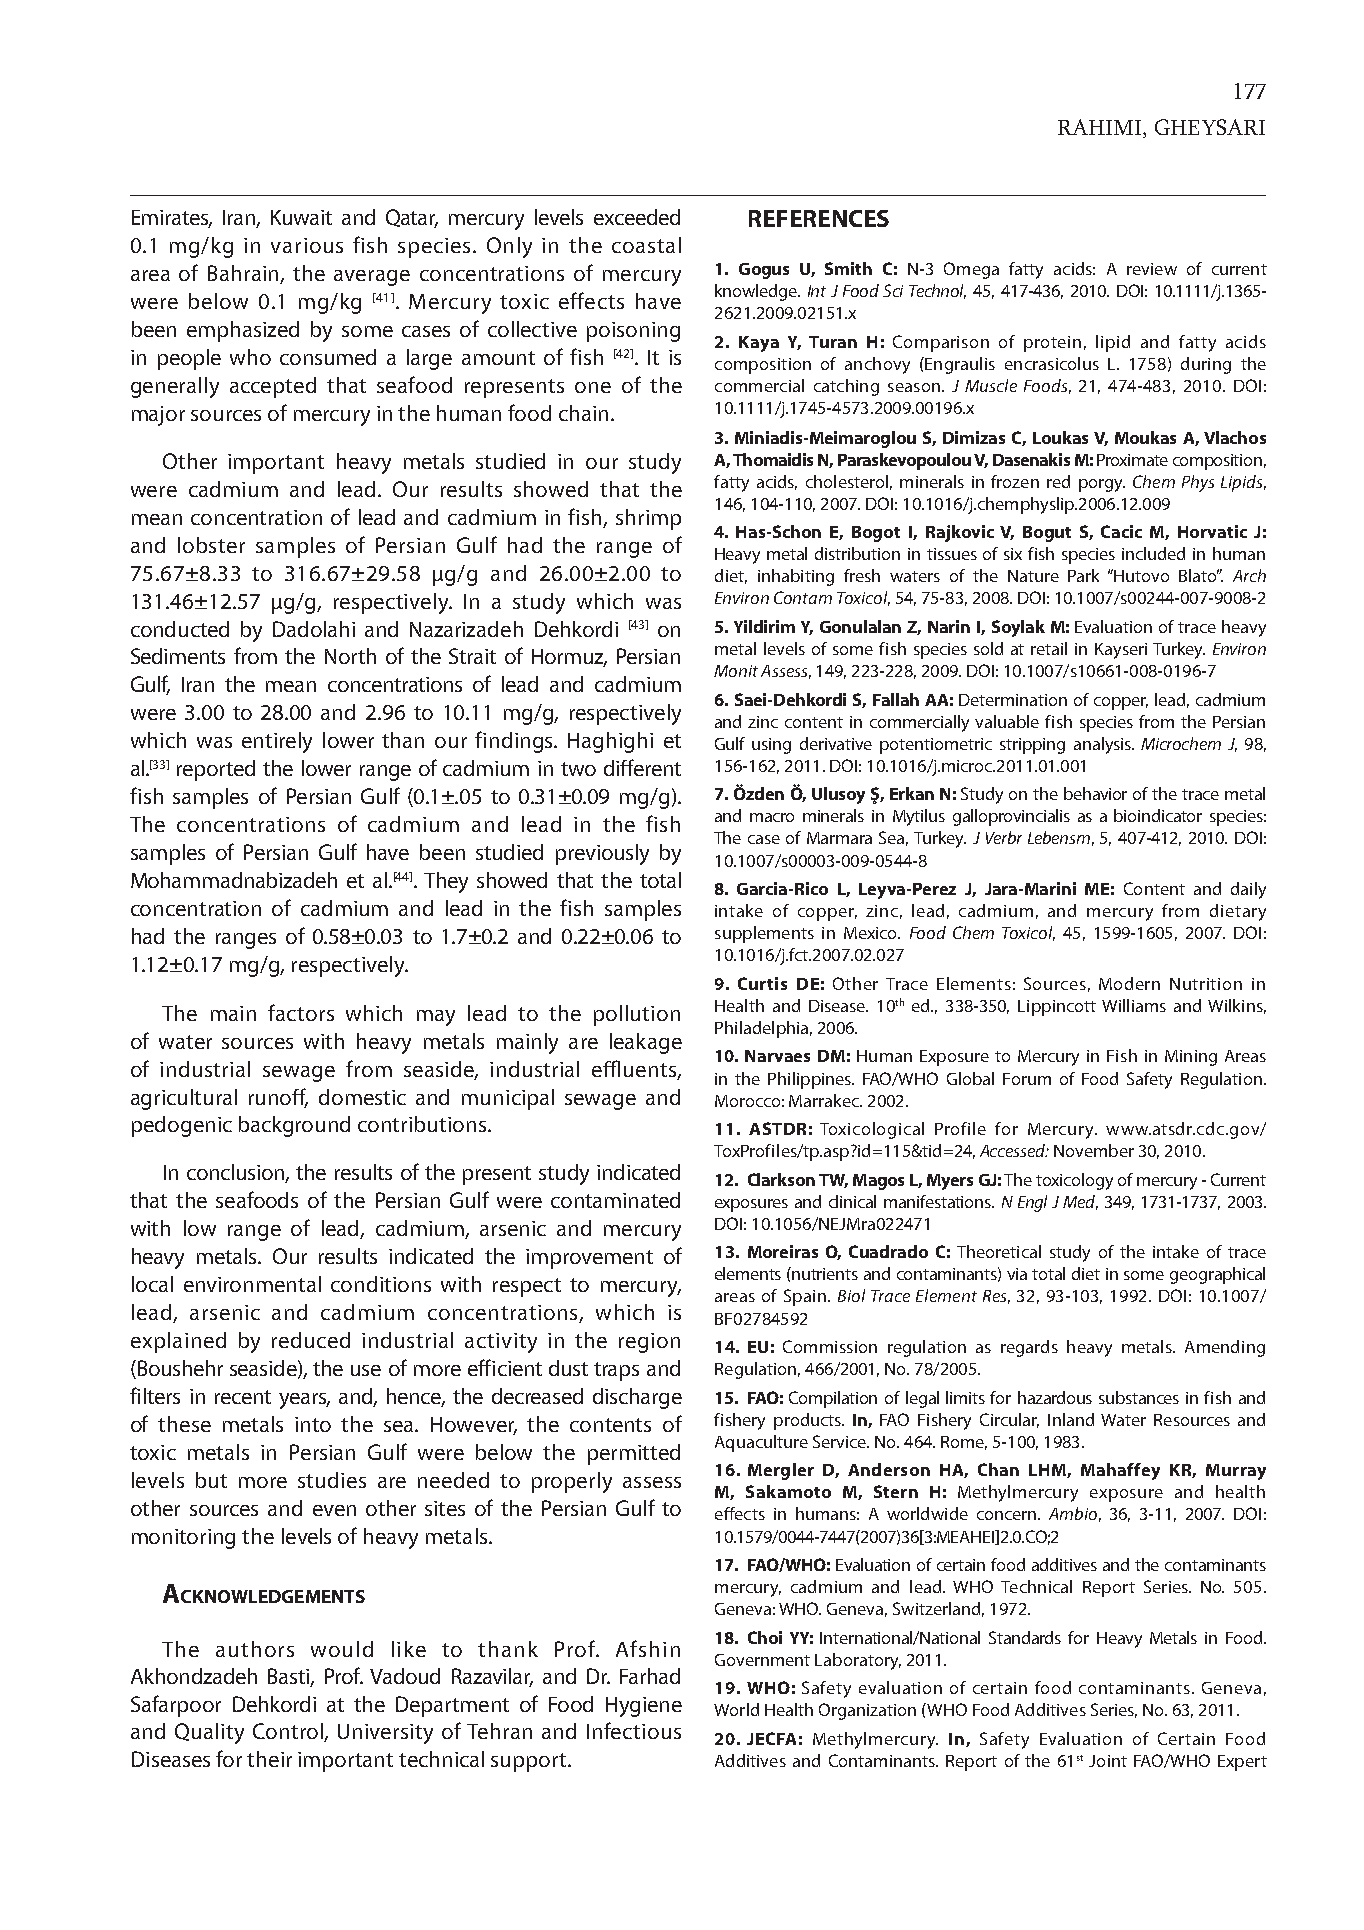 This page has height=1930, width=1364. Describe the element at coordinates (1129, 983) in the page. I see `Modern` at that location.
